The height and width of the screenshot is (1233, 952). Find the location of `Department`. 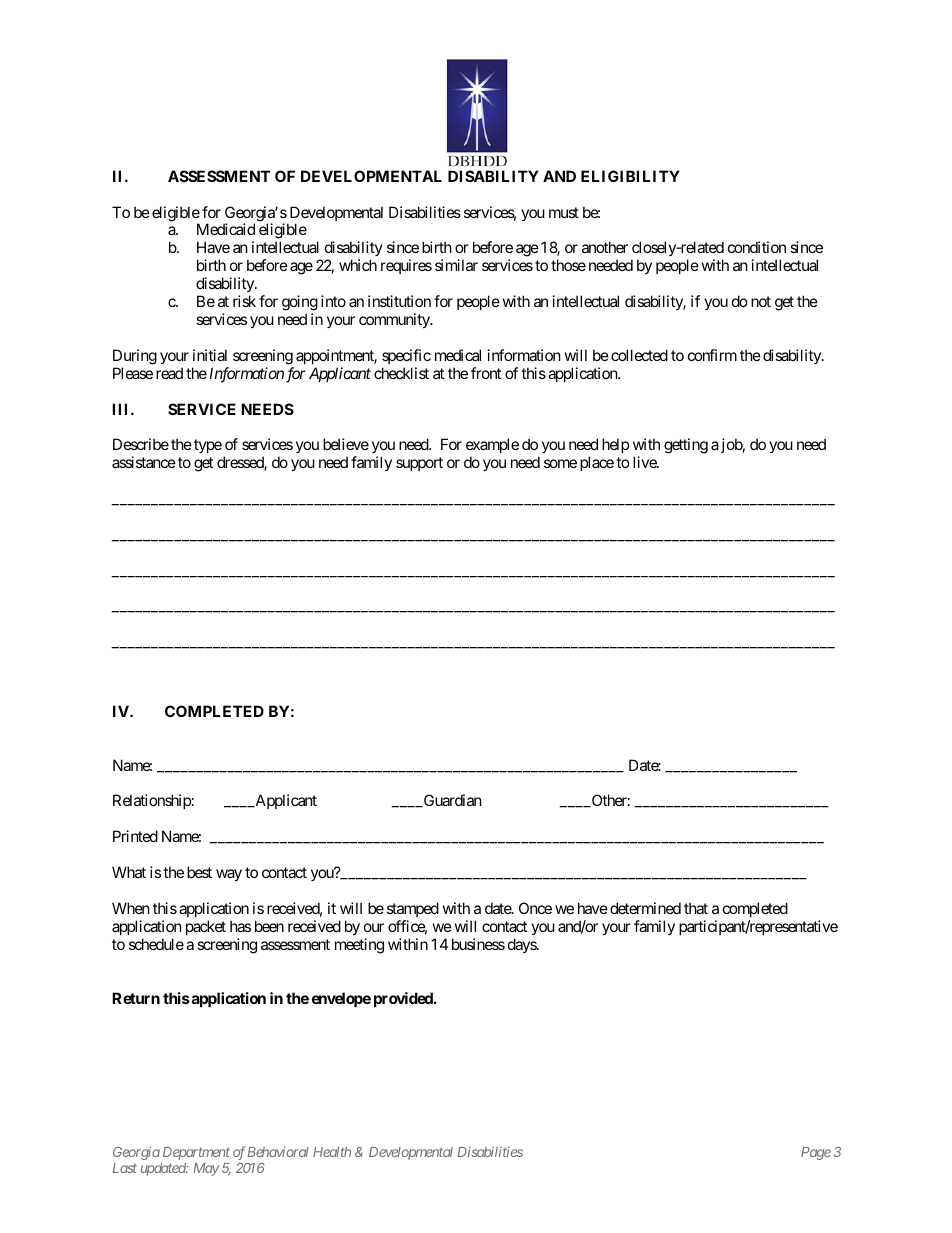

Department is located at coordinates (196, 1153).
